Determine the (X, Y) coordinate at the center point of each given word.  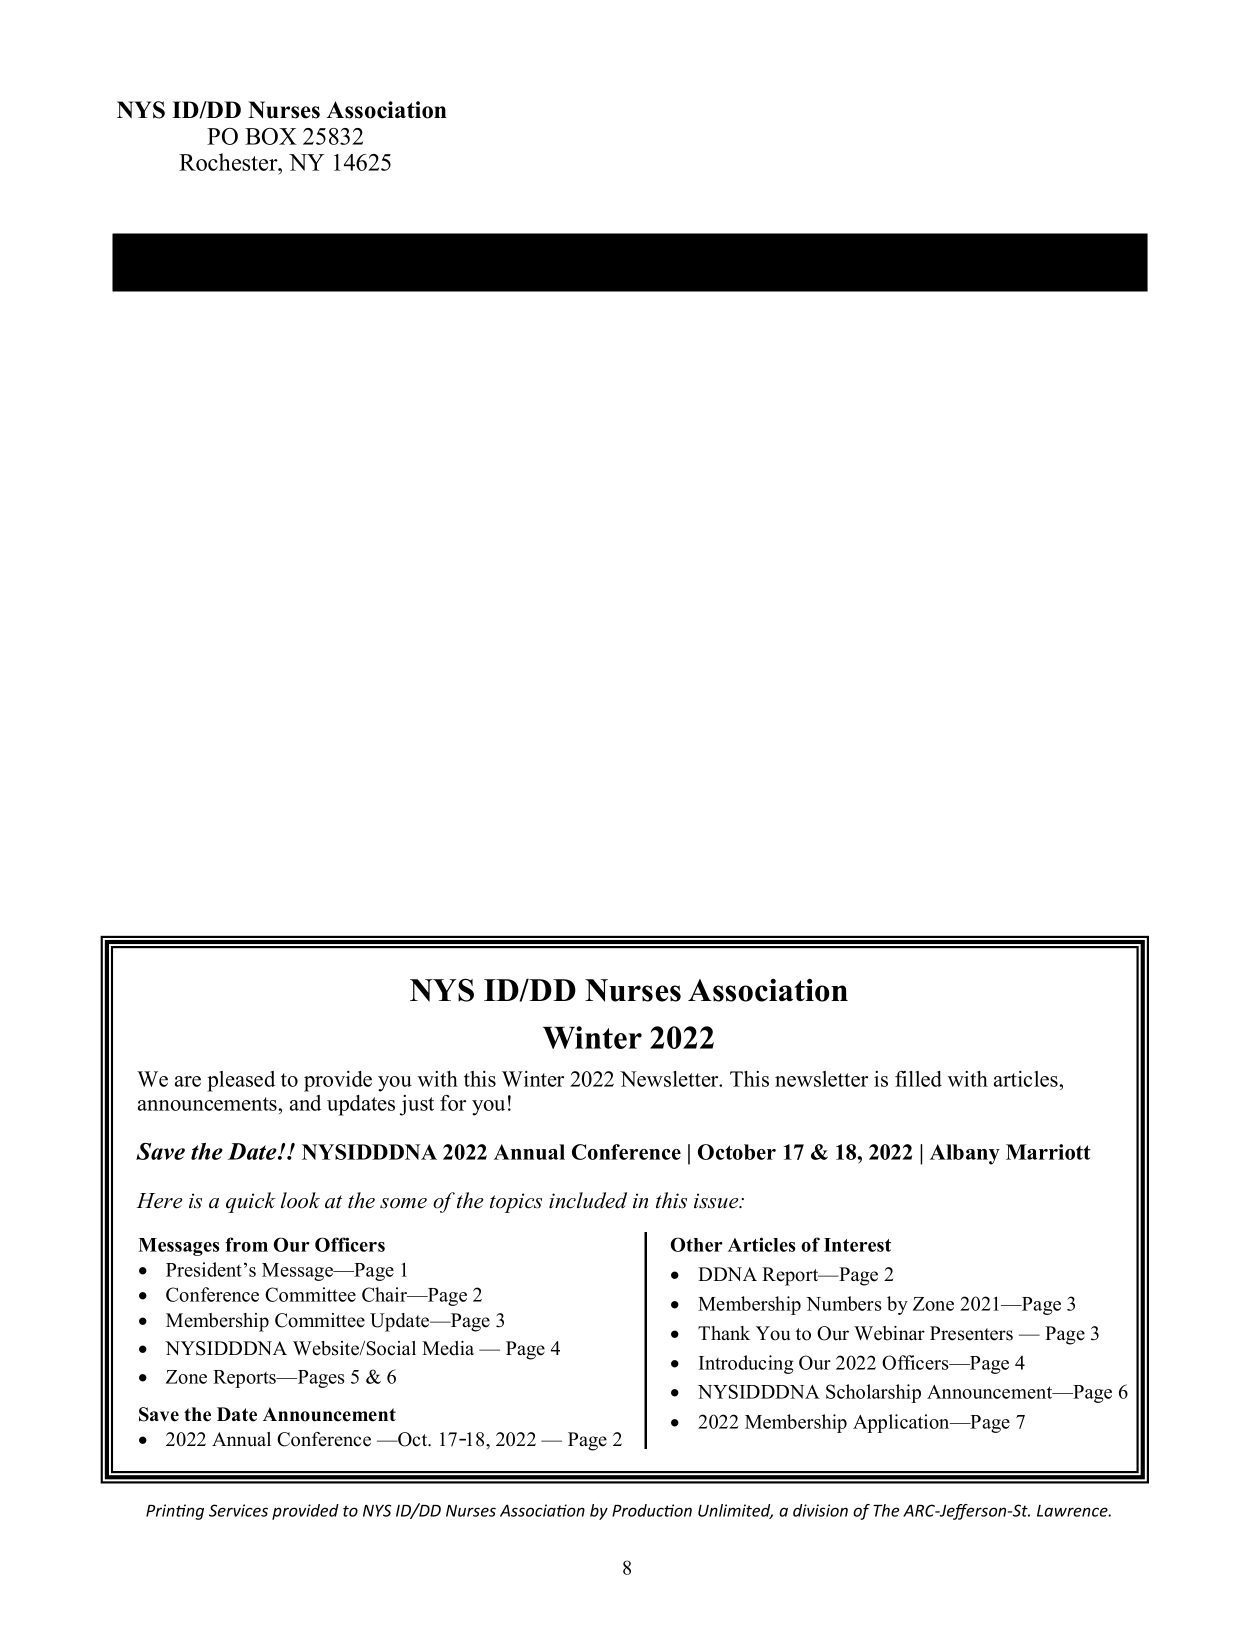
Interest (857, 1245)
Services (238, 1510)
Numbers (843, 1303)
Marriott (1048, 1152)
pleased (241, 1081)
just (417, 1105)
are (188, 1081)
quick (251, 1202)
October (737, 1152)
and (305, 1103)
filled (918, 1079)
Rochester (229, 162)
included (588, 1200)
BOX (271, 136)
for (453, 1103)
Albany (965, 1154)
